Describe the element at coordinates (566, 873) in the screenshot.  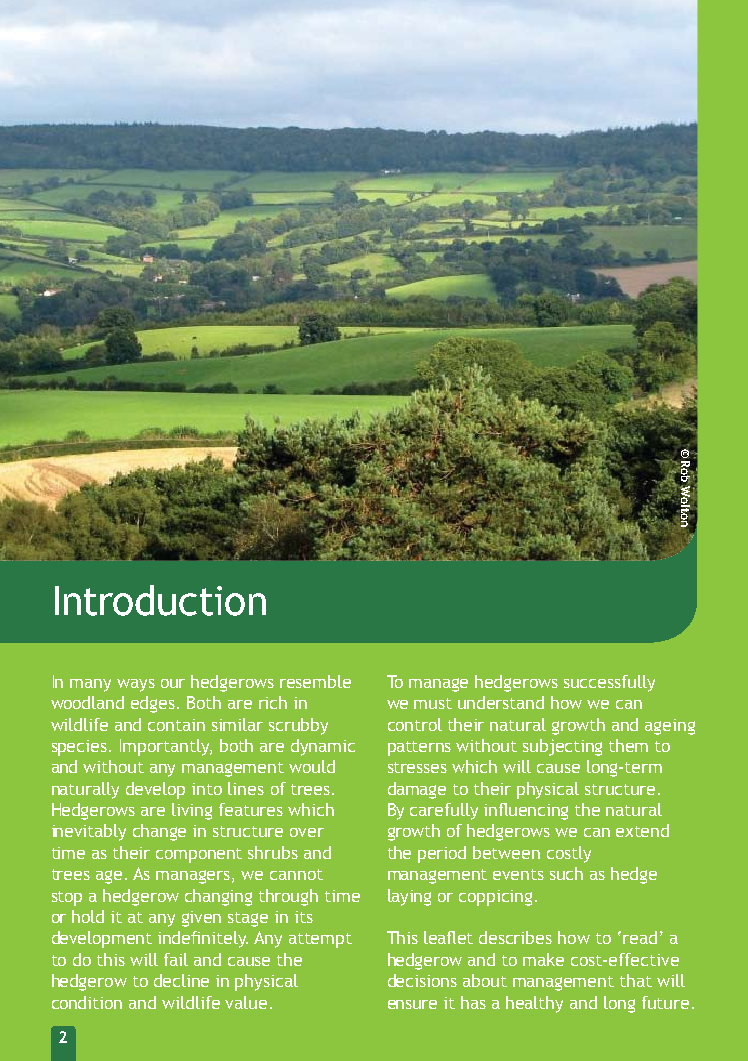
I see `such` at that location.
